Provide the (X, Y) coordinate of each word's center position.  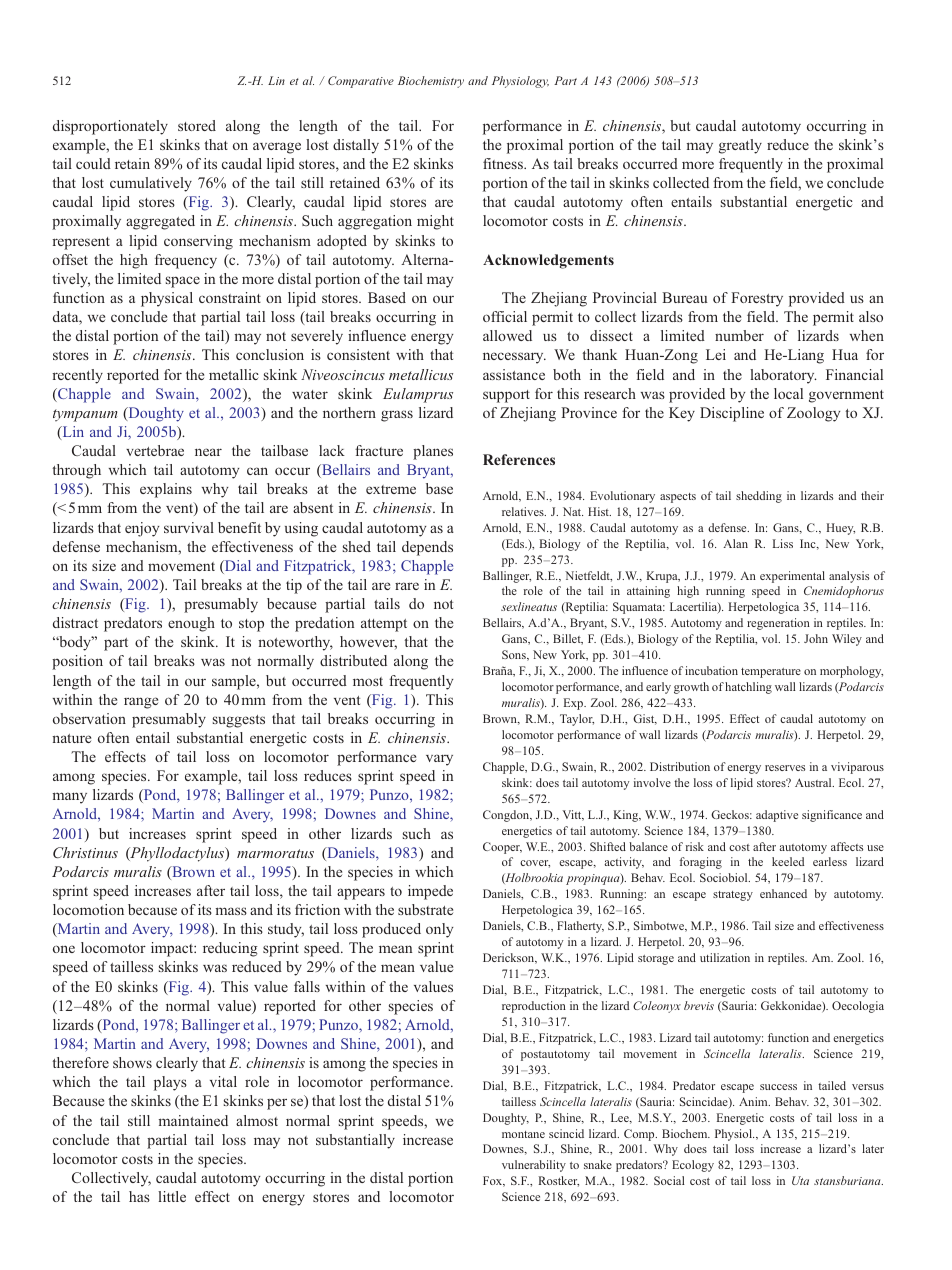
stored (197, 125)
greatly (740, 146)
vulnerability (534, 1166)
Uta (800, 1180)
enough (191, 624)
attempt (384, 625)
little (172, 1196)
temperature (771, 673)
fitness (504, 163)
